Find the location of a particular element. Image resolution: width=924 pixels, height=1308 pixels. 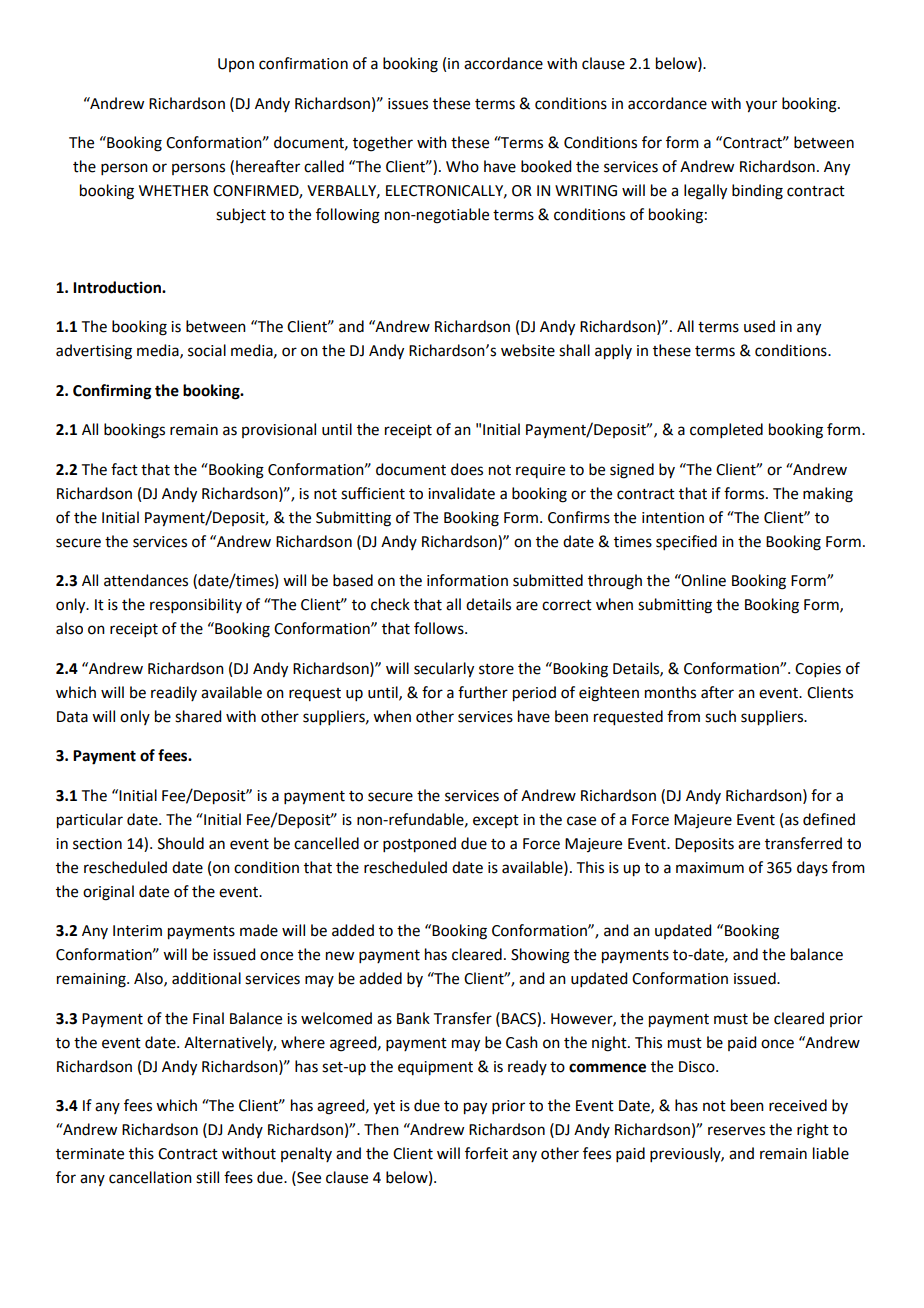

cancellation is located at coordinates (150, 1177).
